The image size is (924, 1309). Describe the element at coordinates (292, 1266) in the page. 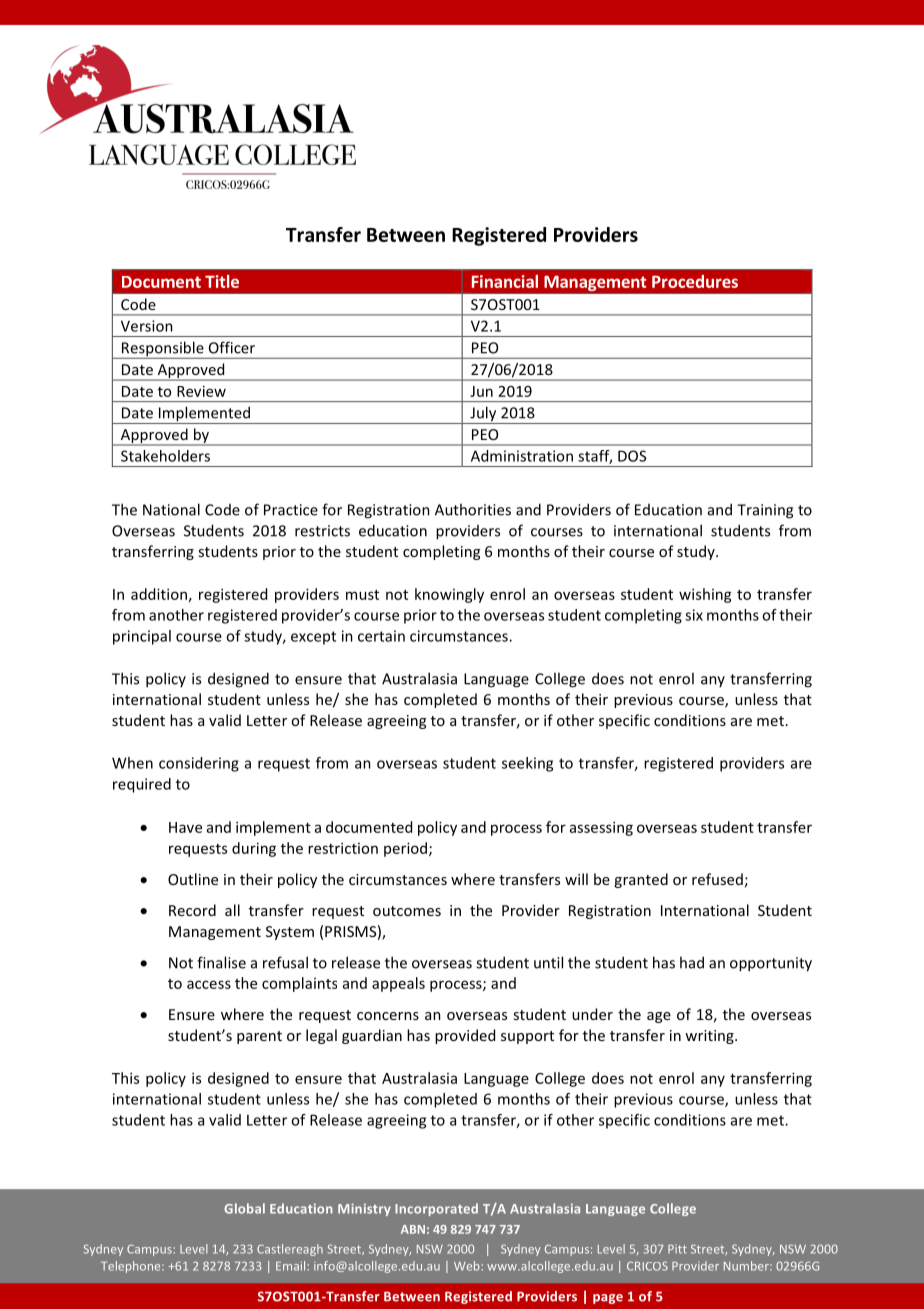

I see `Email` at that location.
